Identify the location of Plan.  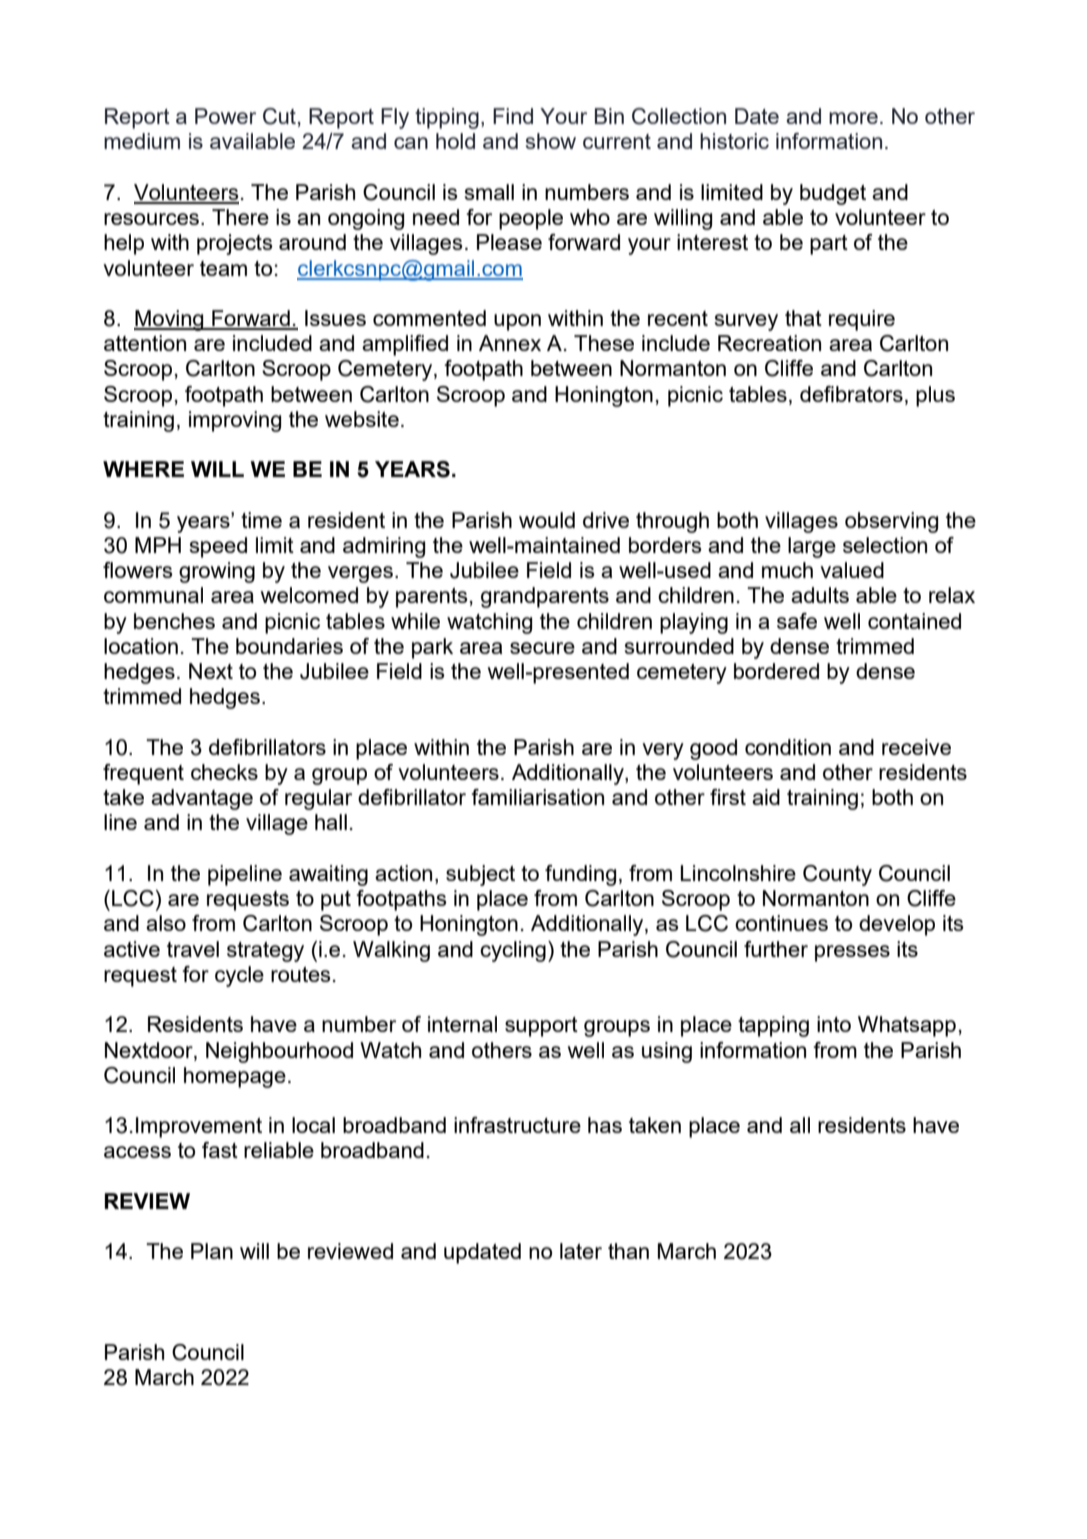
(212, 1251).
